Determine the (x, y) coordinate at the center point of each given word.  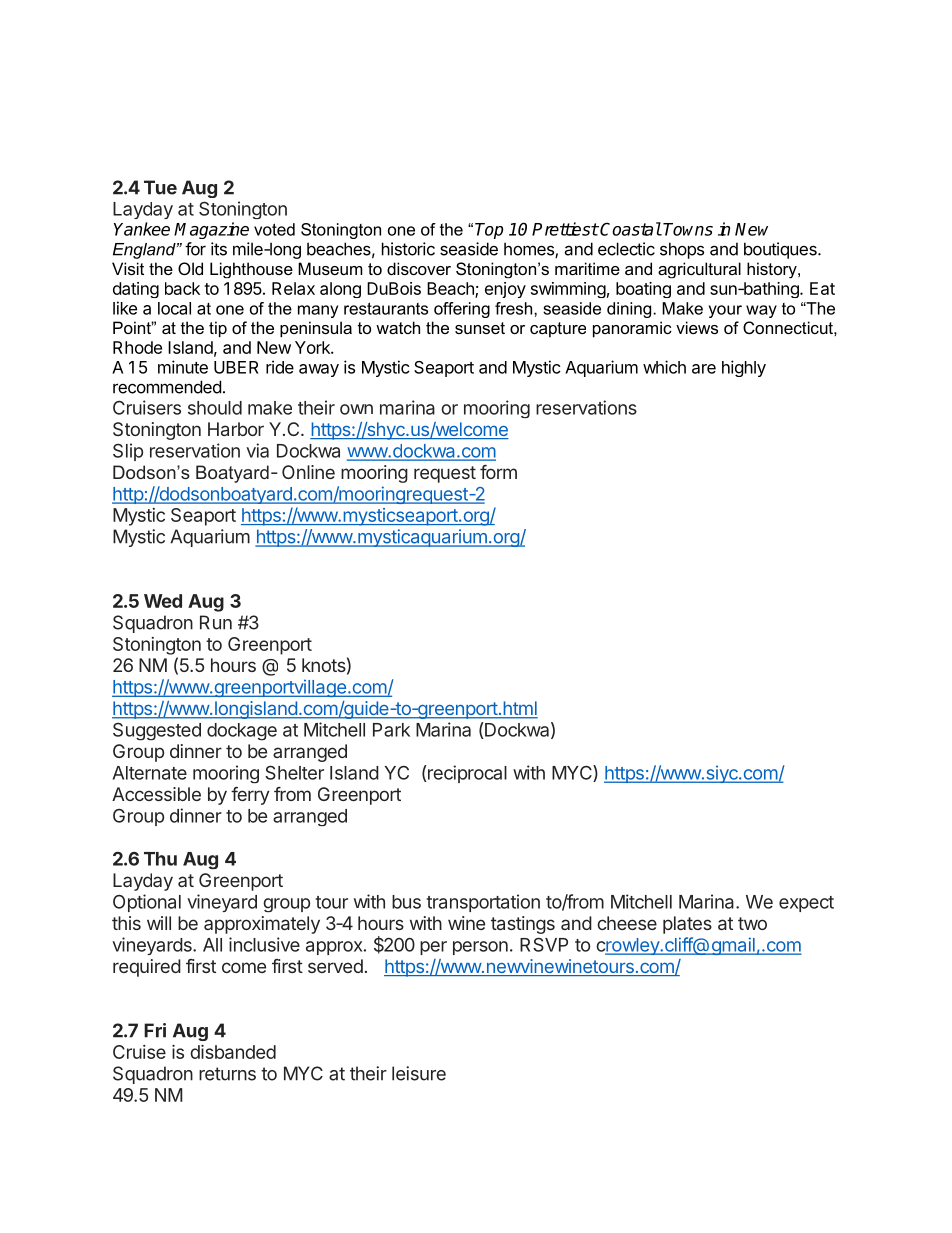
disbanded (233, 1052)
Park (391, 730)
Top (489, 231)
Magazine (211, 230)
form (498, 472)
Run (216, 622)
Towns (688, 229)
